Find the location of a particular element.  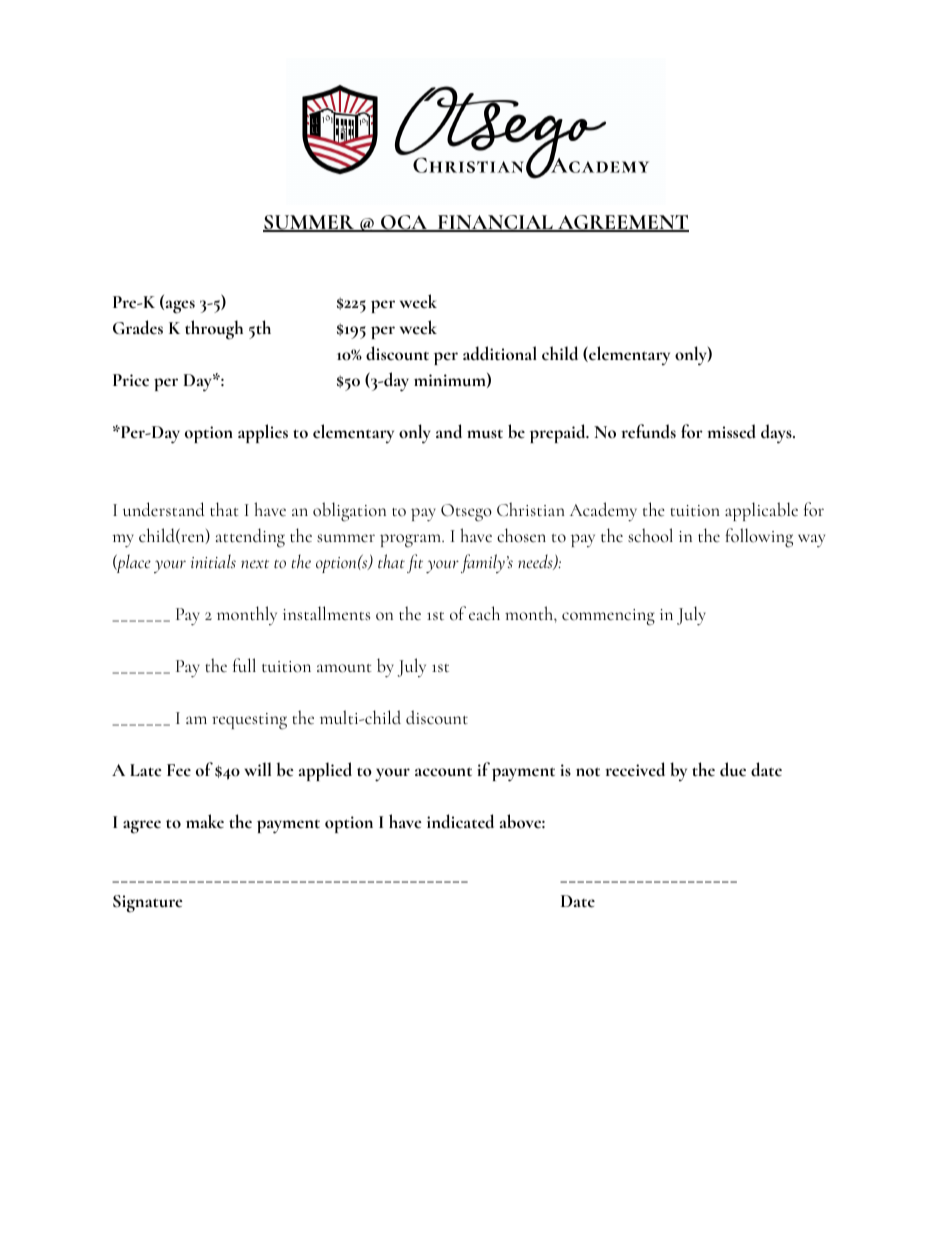

ages is located at coordinates (179, 307).
